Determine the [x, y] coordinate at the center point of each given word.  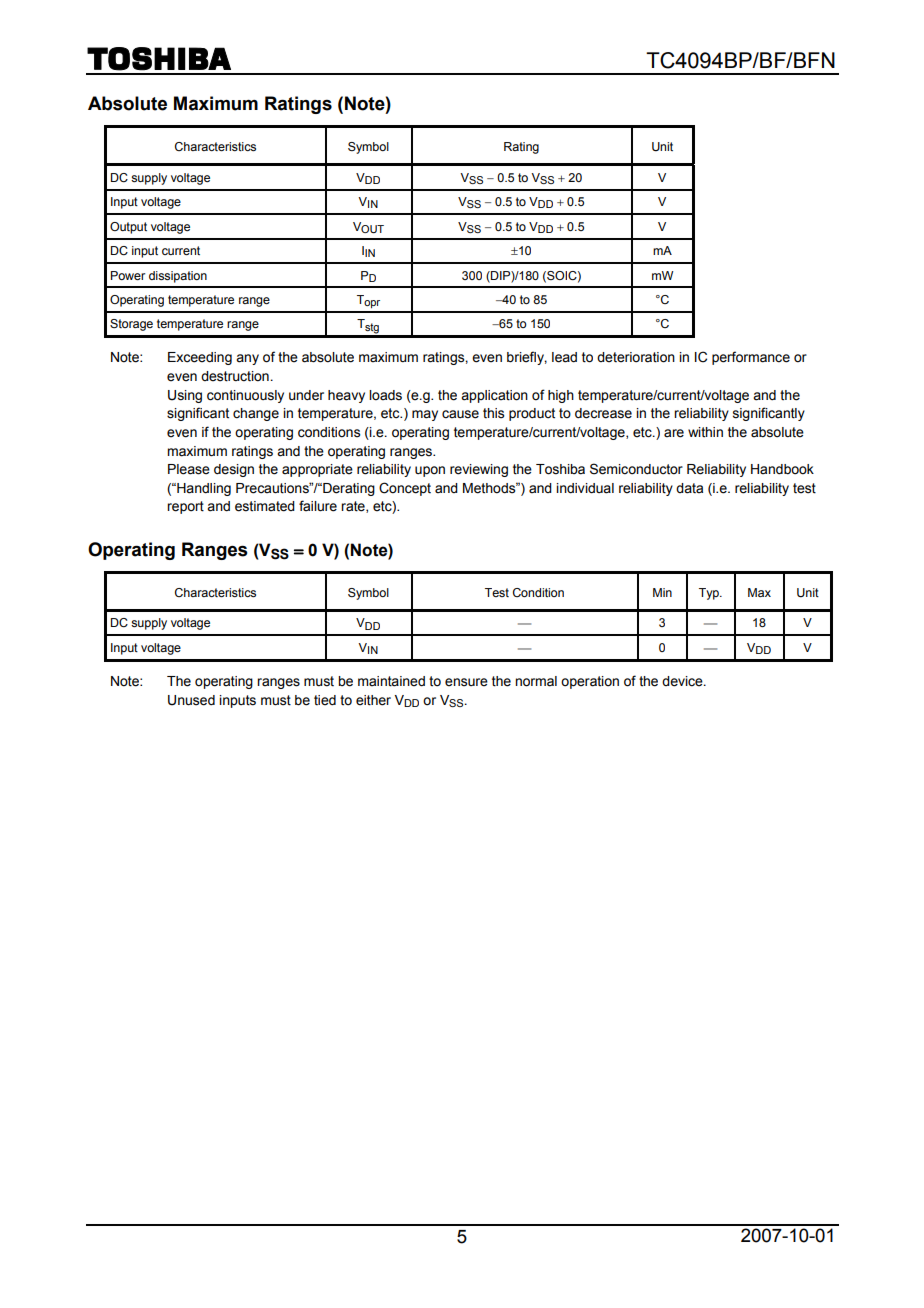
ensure [466, 682]
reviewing [479, 470]
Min [662, 592]
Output [128, 228]
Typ [710, 594]
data [689, 488]
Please [189, 469]
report [185, 507]
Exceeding [200, 358]
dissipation [178, 277]
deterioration [636, 357]
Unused [191, 700]
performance [751, 358]
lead [564, 357]
